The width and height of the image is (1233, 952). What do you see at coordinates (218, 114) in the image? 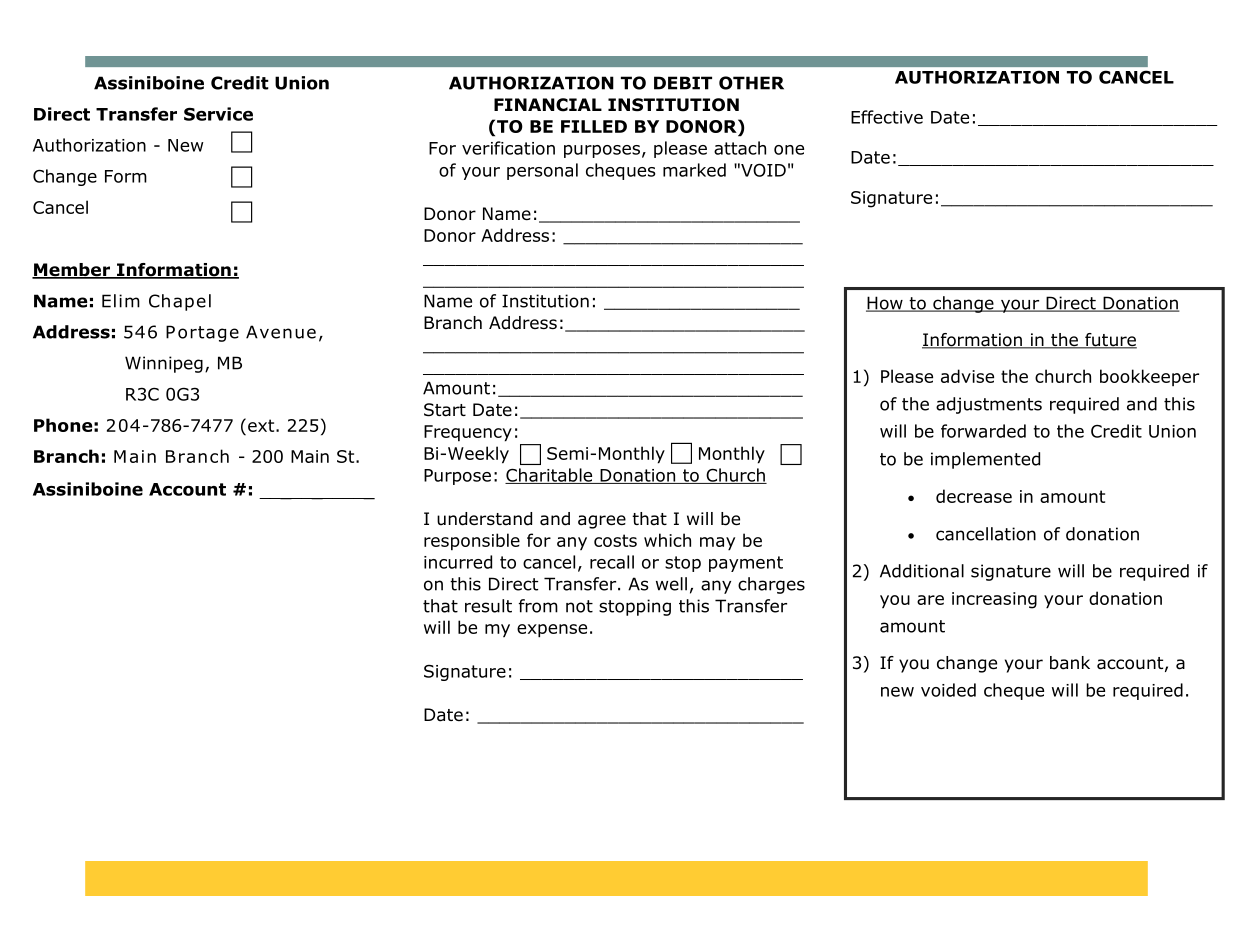
I see `Service` at bounding box center [218, 114].
